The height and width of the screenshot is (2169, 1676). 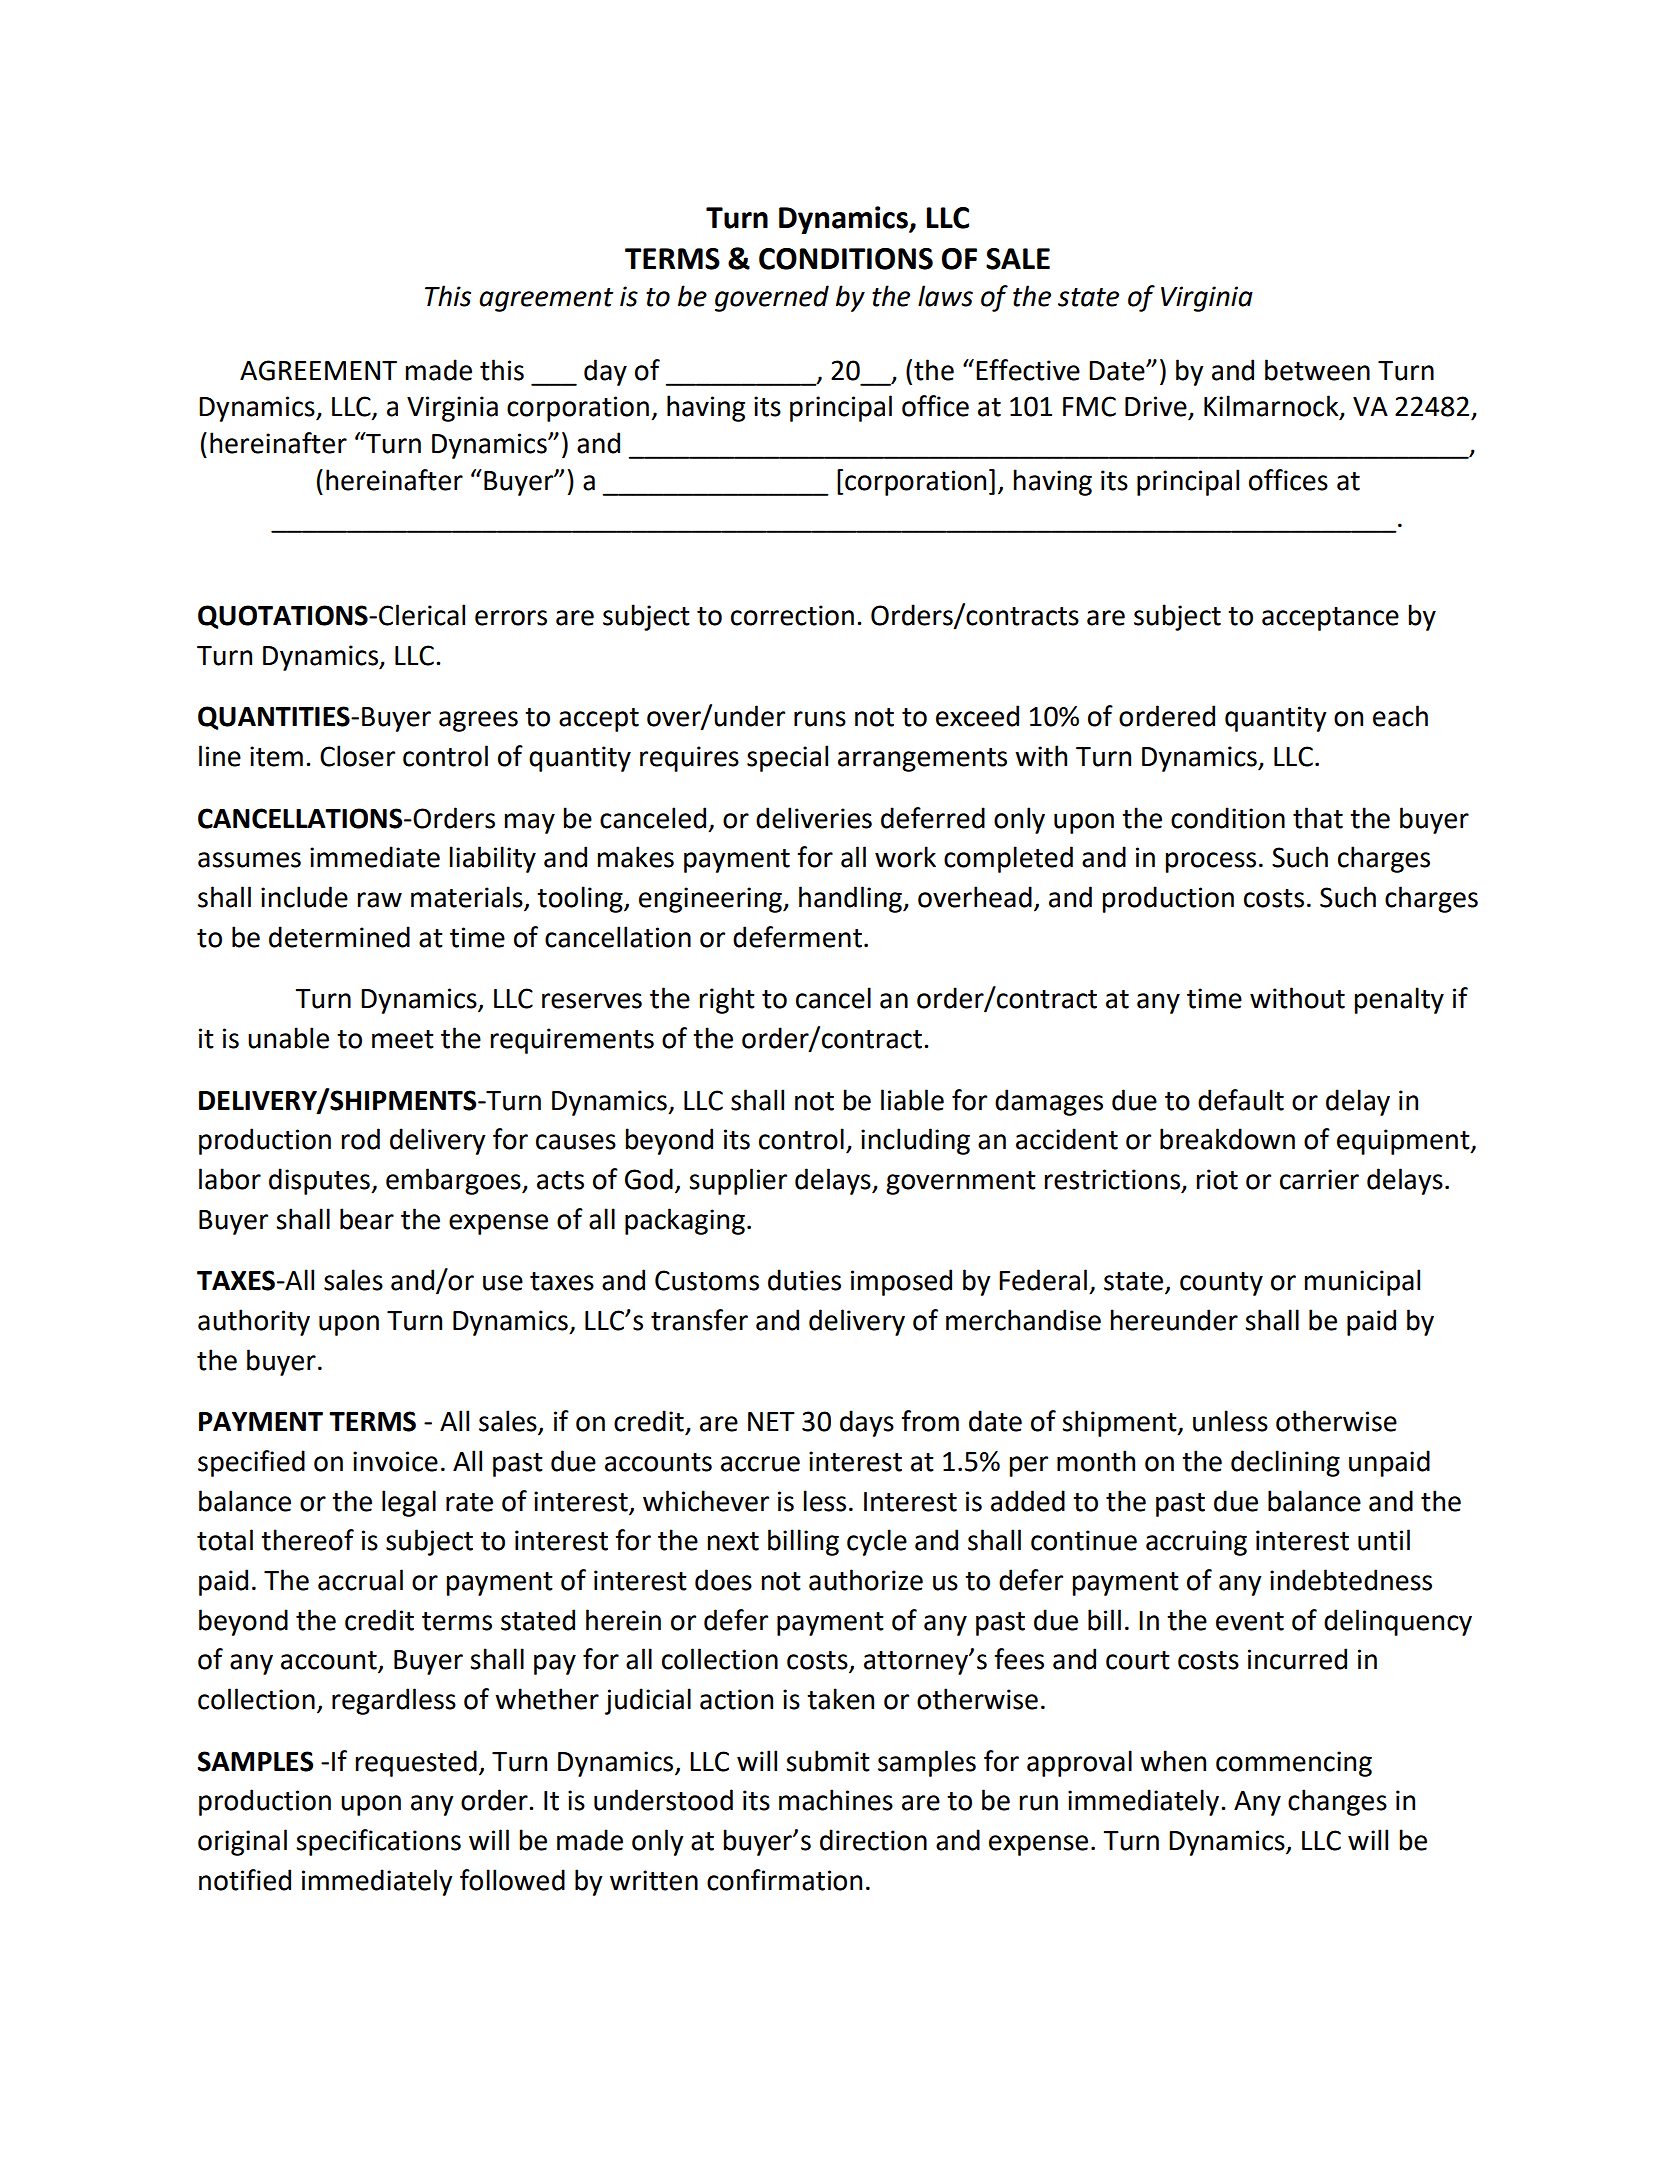 I want to click on liable, so click(x=912, y=1100).
